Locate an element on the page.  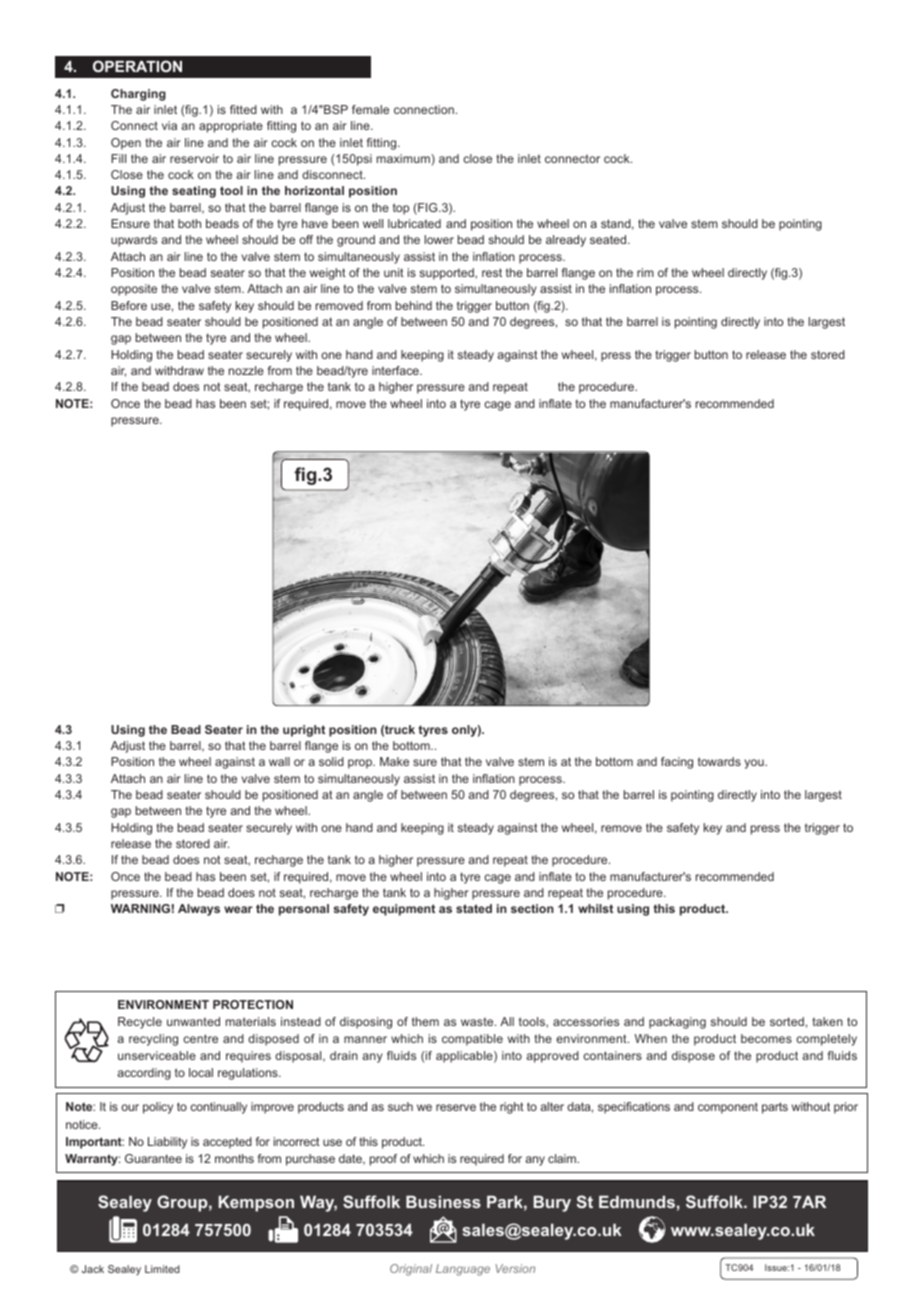
already is located at coordinates (566, 241).
